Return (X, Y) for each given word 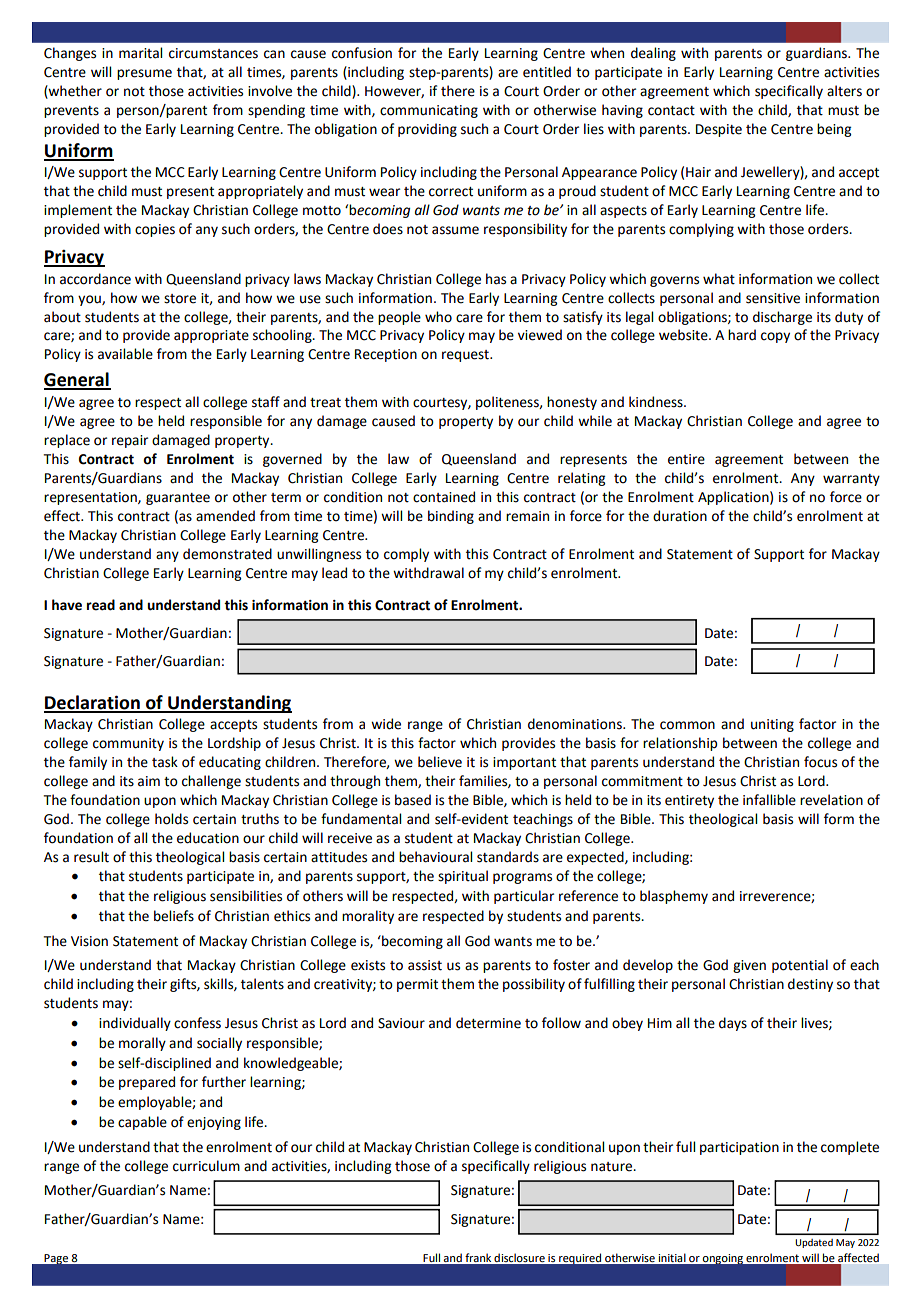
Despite (719, 130)
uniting (772, 725)
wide (386, 724)
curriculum (206, 1166)
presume (144, 74)
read (101, 605)
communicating (429, 111)
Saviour (401, 1023)
